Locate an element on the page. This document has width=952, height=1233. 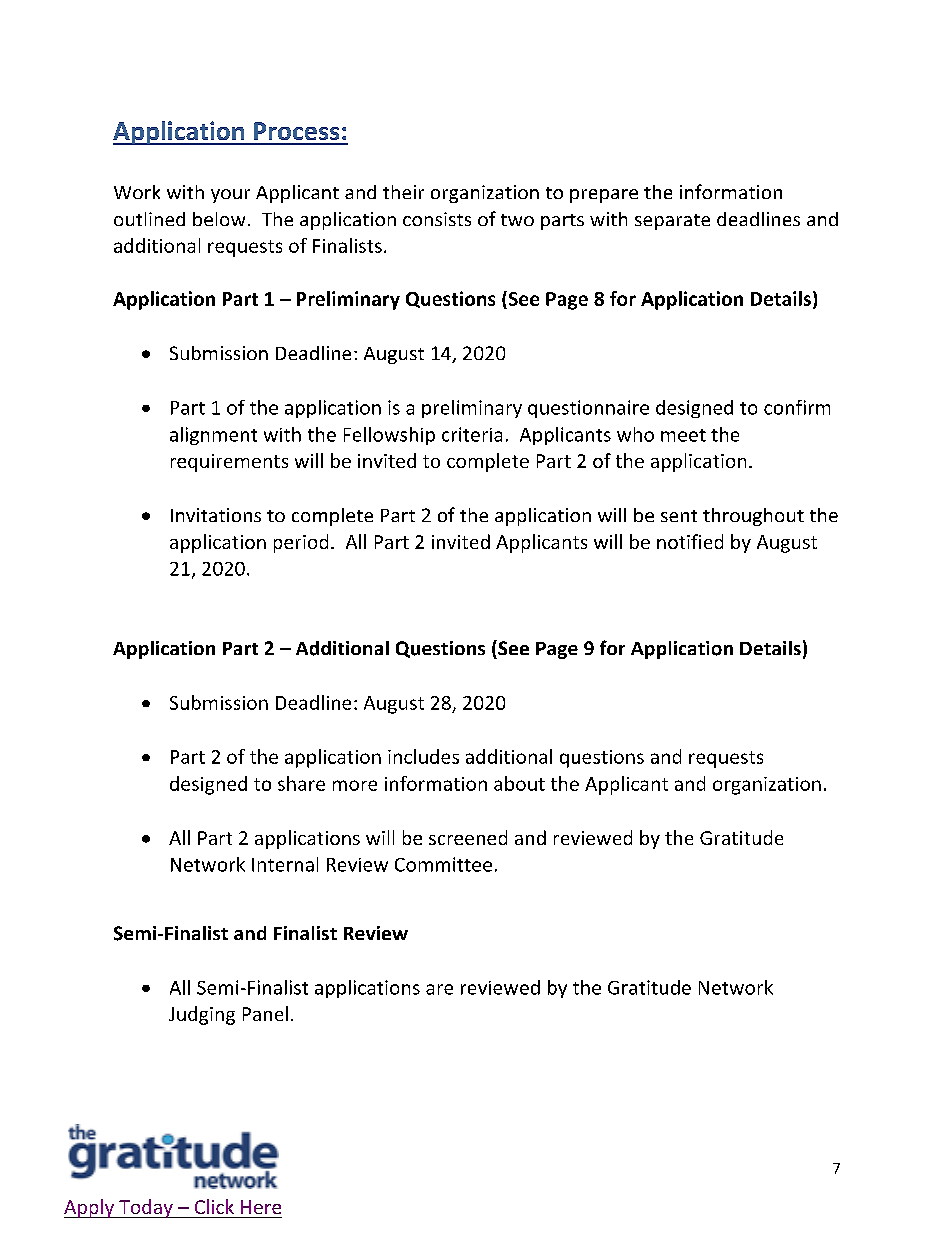
share is located at coordinates (301, 783).
